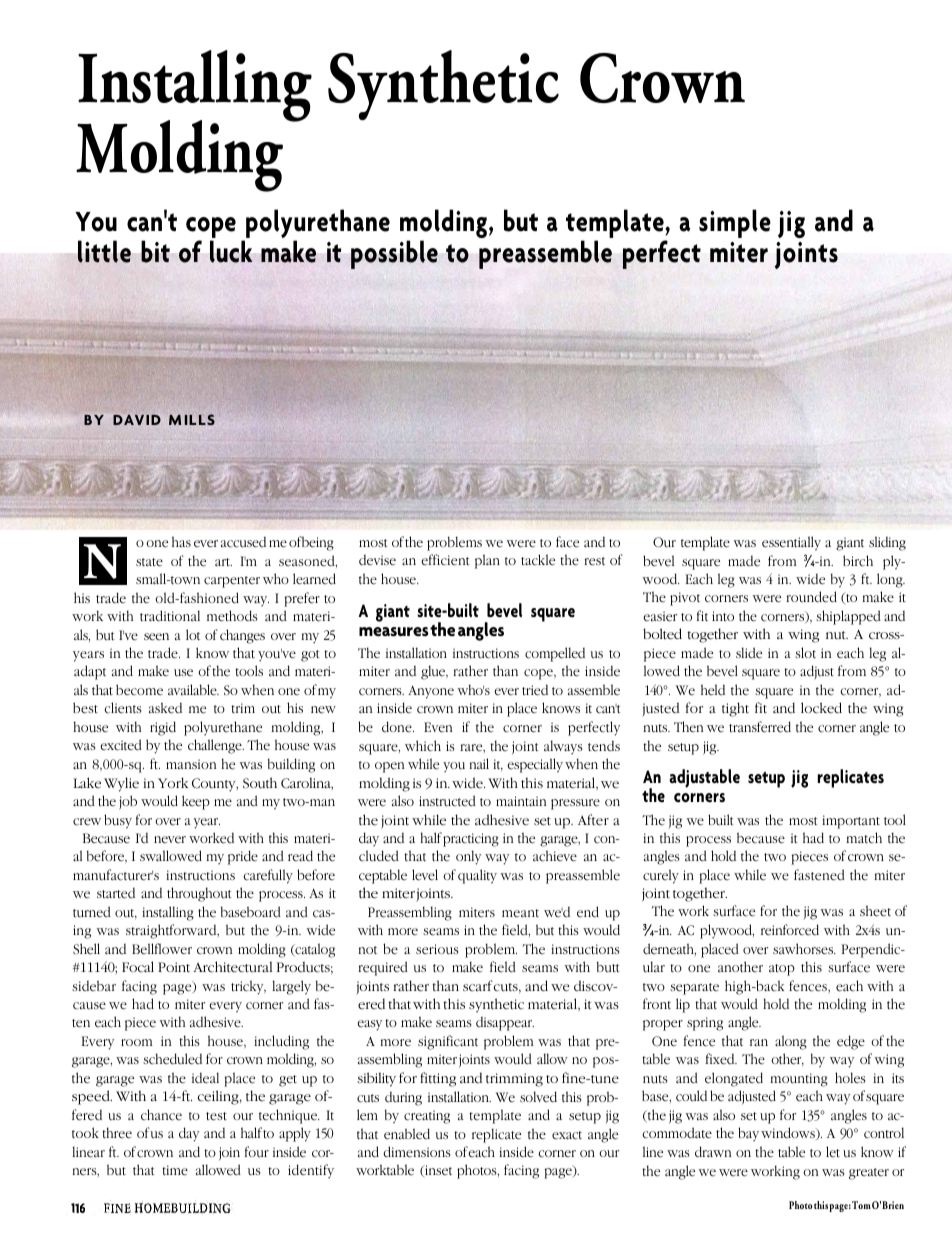  What do you see at coordinates (155, 251) in the page?
I see `bit` at bounding box center [155, 251].
